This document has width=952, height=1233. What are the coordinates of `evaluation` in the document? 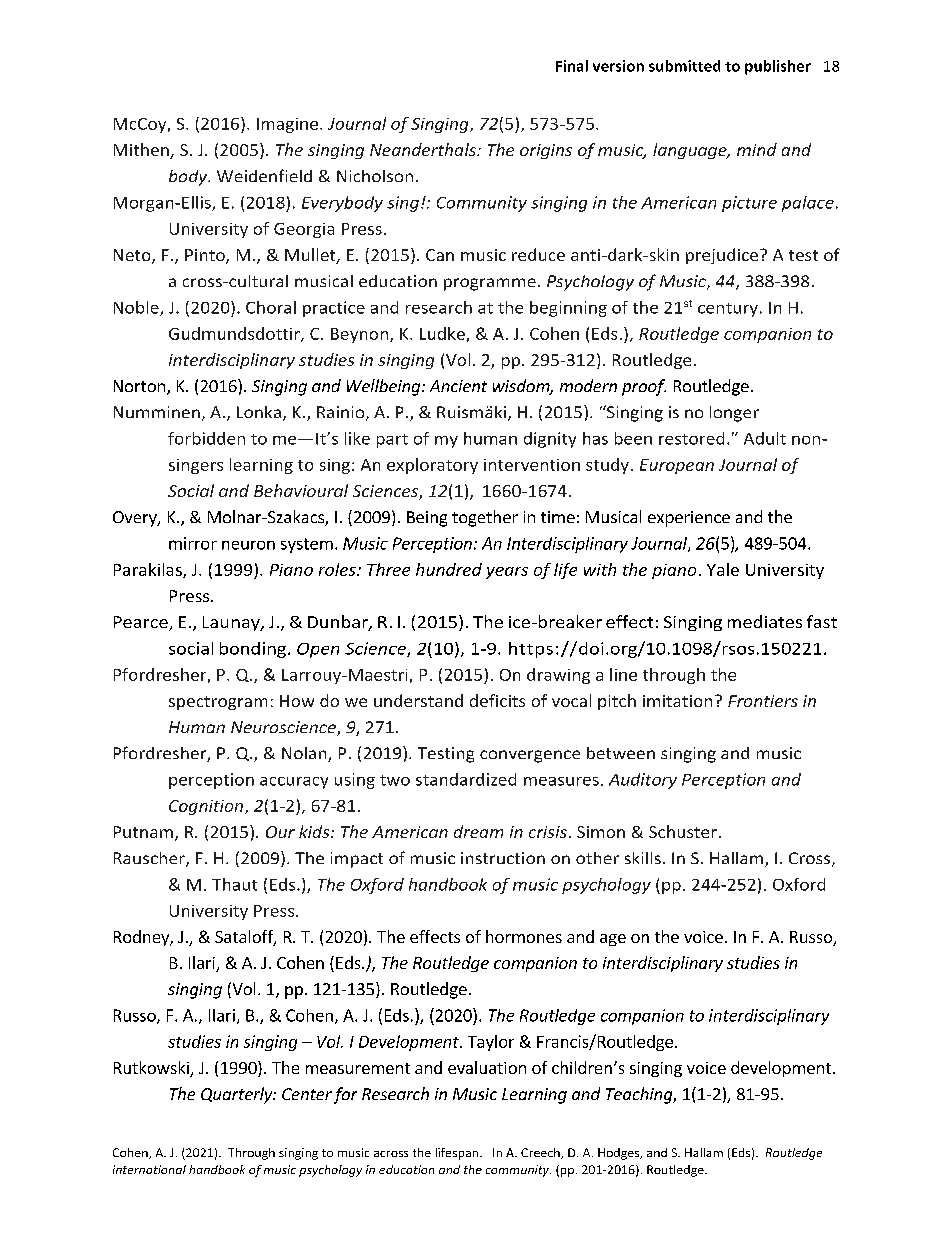 It's located at (487, 1067).
